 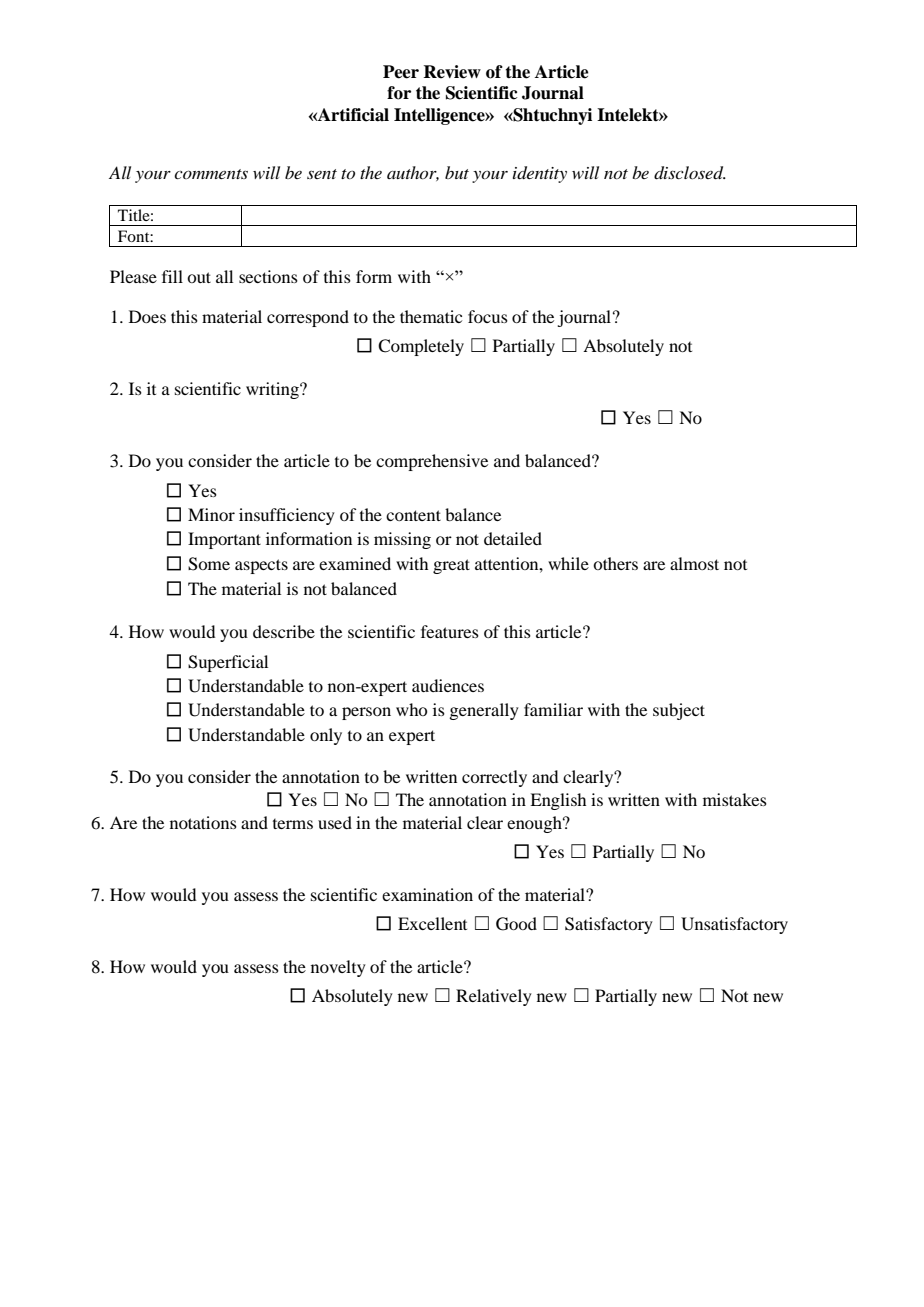 What do you see at coordinates (432, 923) in the screenshot?
I see `Excellent` at bounding box center [432, 923].
